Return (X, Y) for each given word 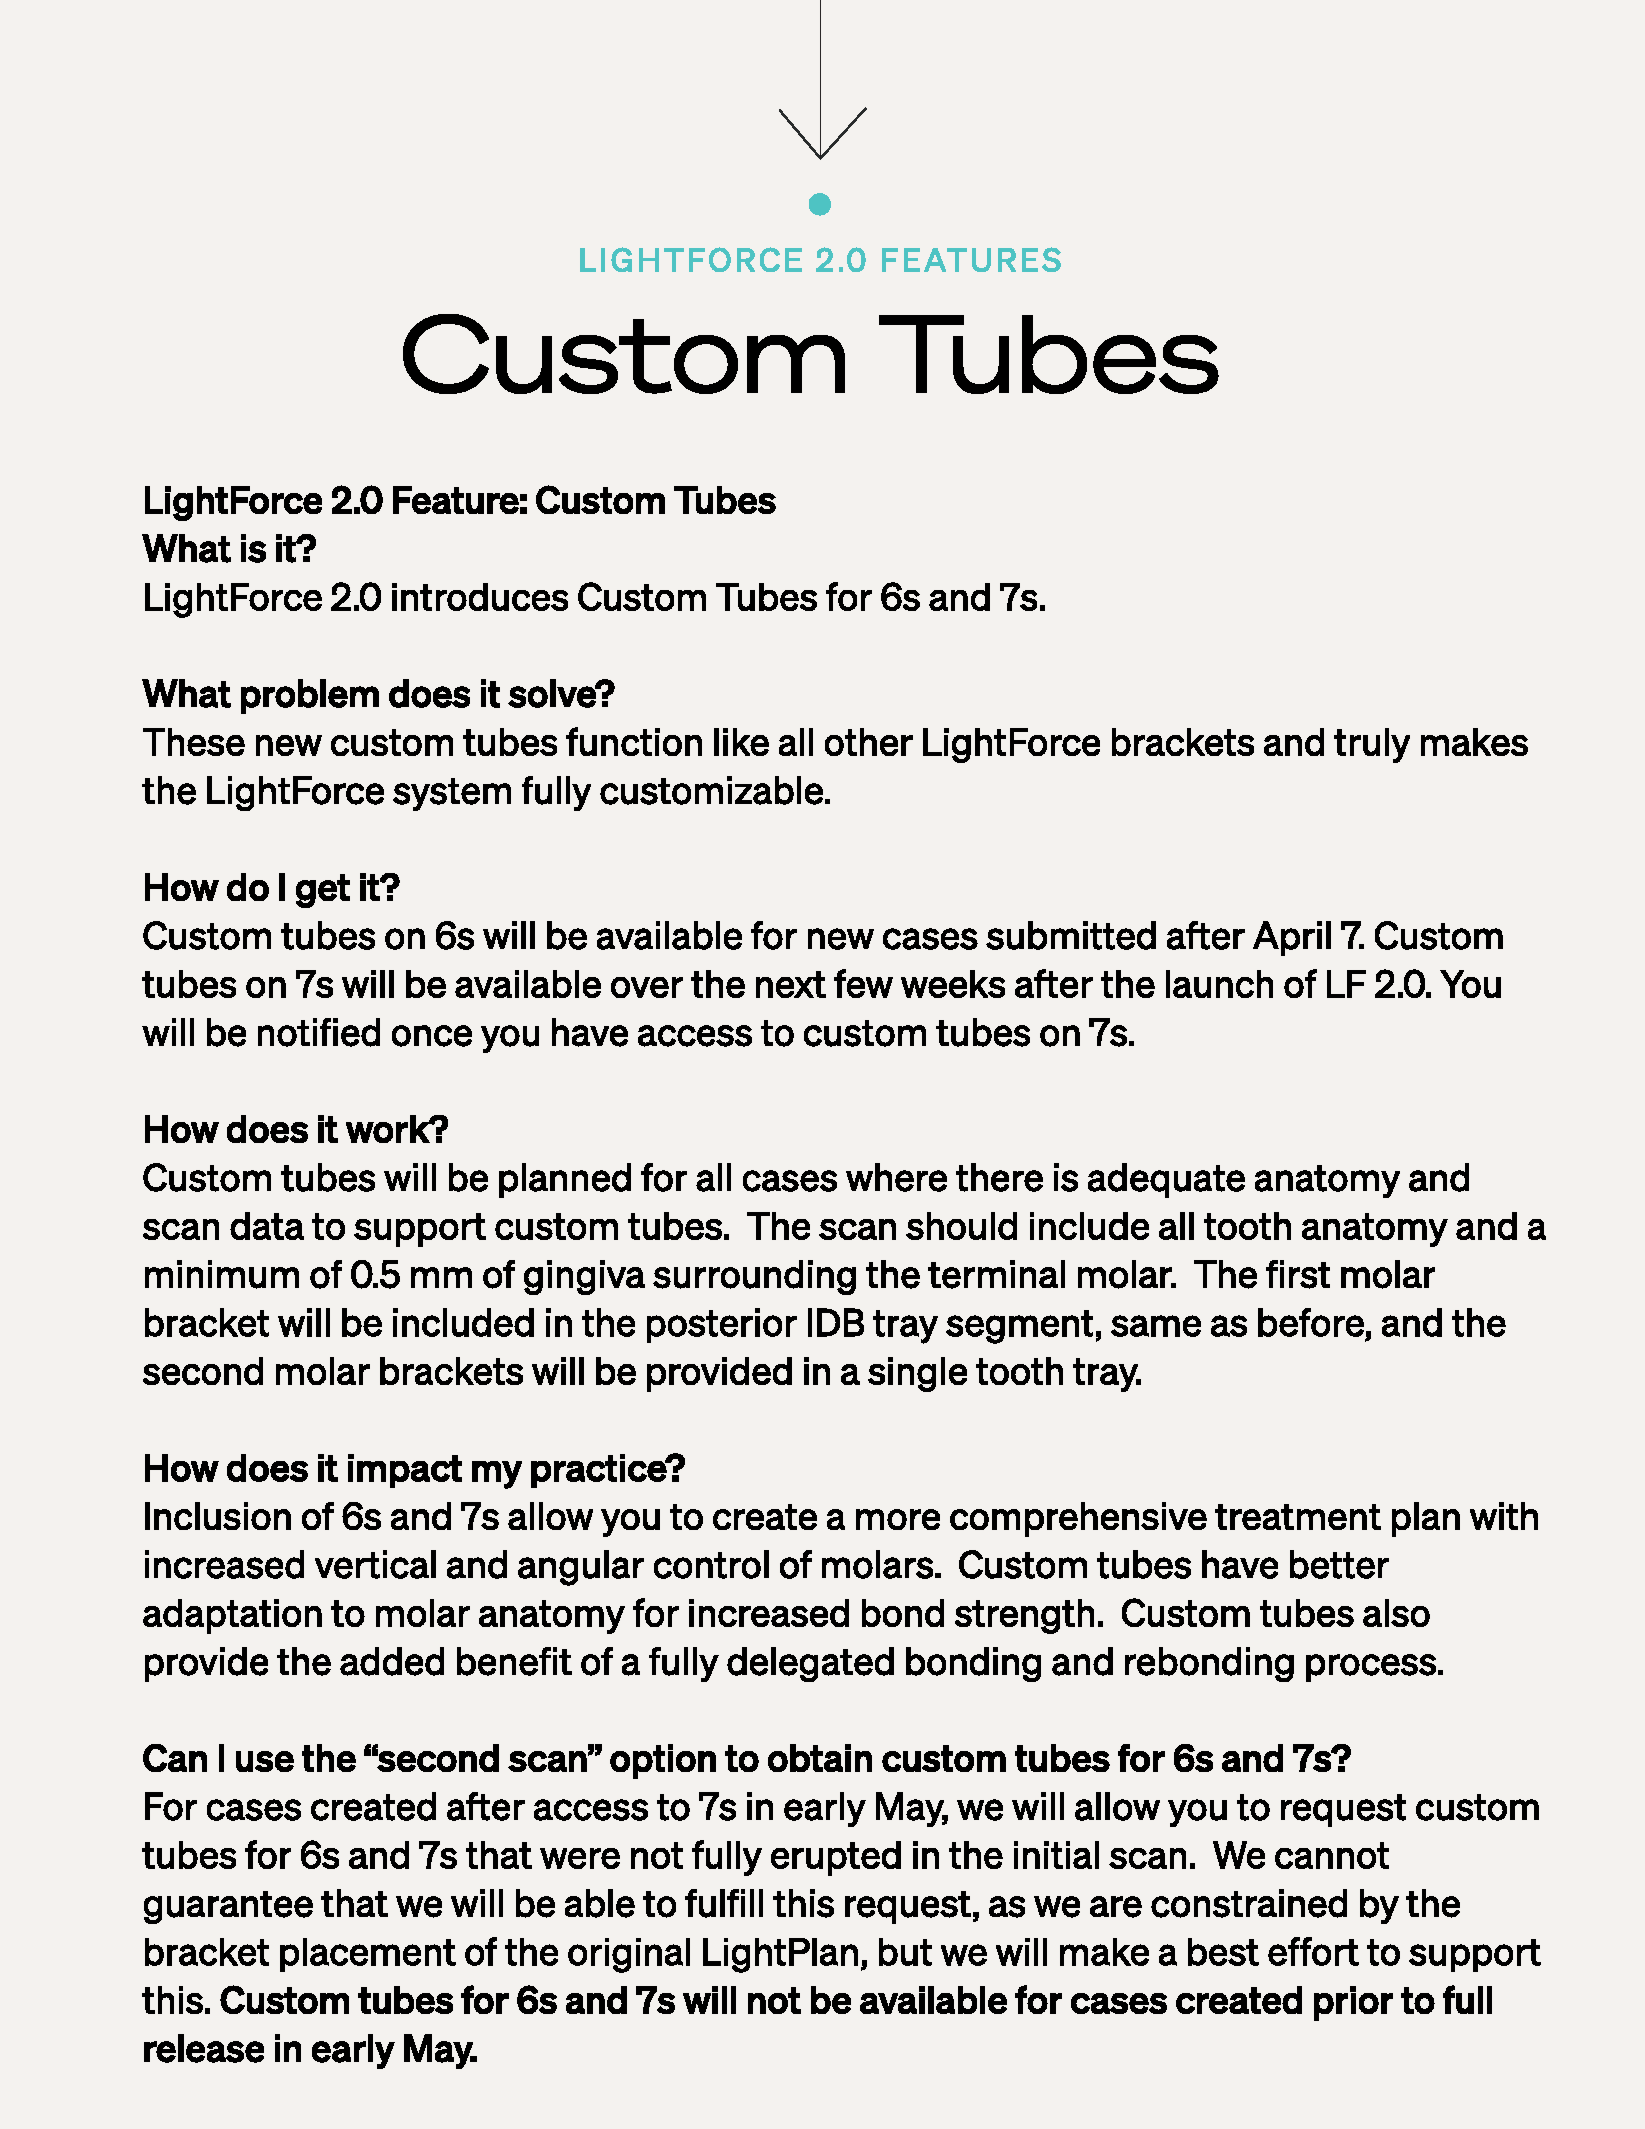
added (392, 1661)
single (917, 1374)
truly (1372, 745)
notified (319, 1032)
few (863, 983)
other (869, 742)
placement (368, 1955)
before (1311, 1322)
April (1292, 938)
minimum (222, 1274)
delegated (810, 1664)
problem (310, 696)
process (1371, 1668)
